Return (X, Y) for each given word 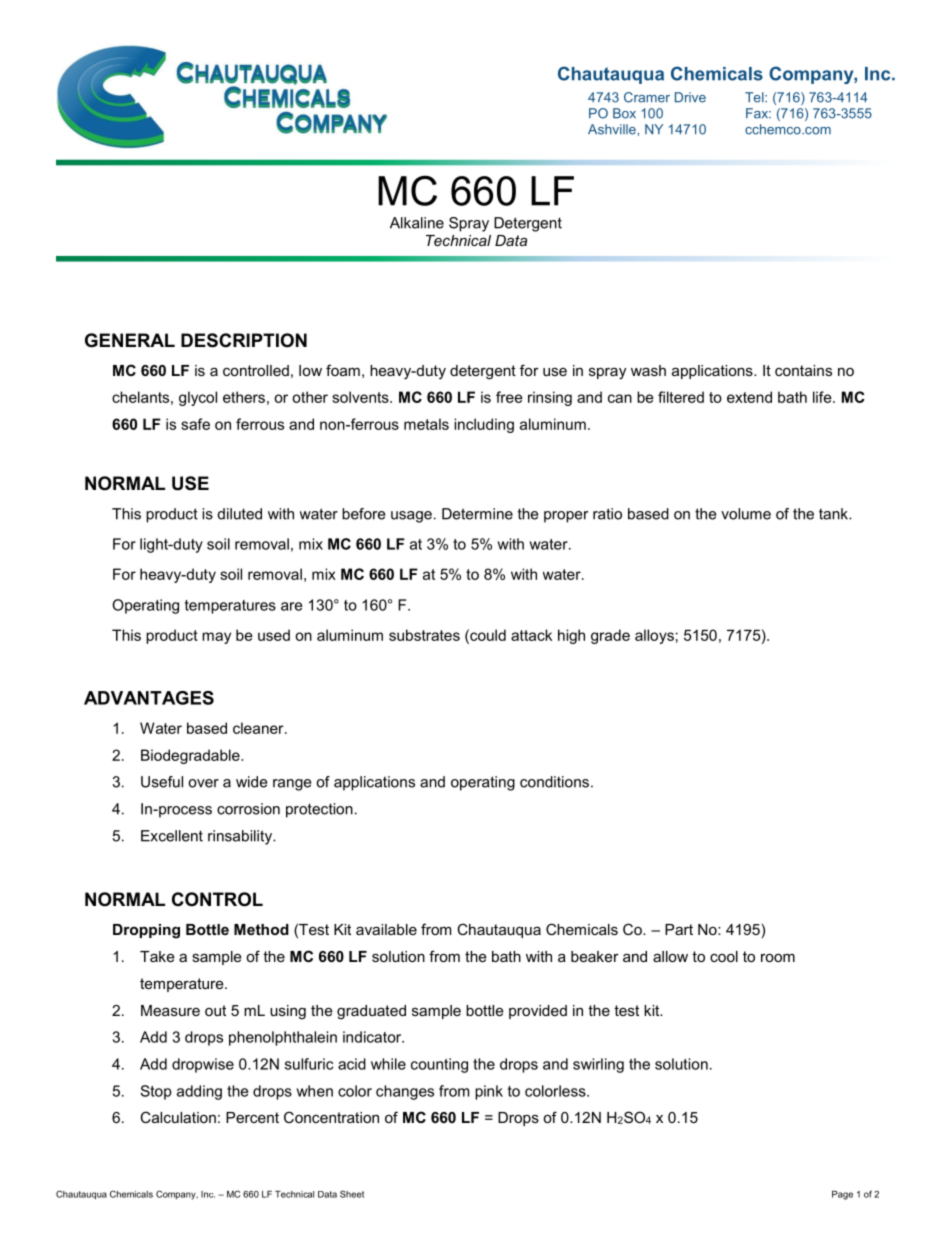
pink (489, 1092)
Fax (758, 113)
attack (531, 635)
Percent (252, 1117)
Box (624, 113)
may (216, 638)
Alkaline (417, 223)
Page (842, 1195)
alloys (654, 636)
